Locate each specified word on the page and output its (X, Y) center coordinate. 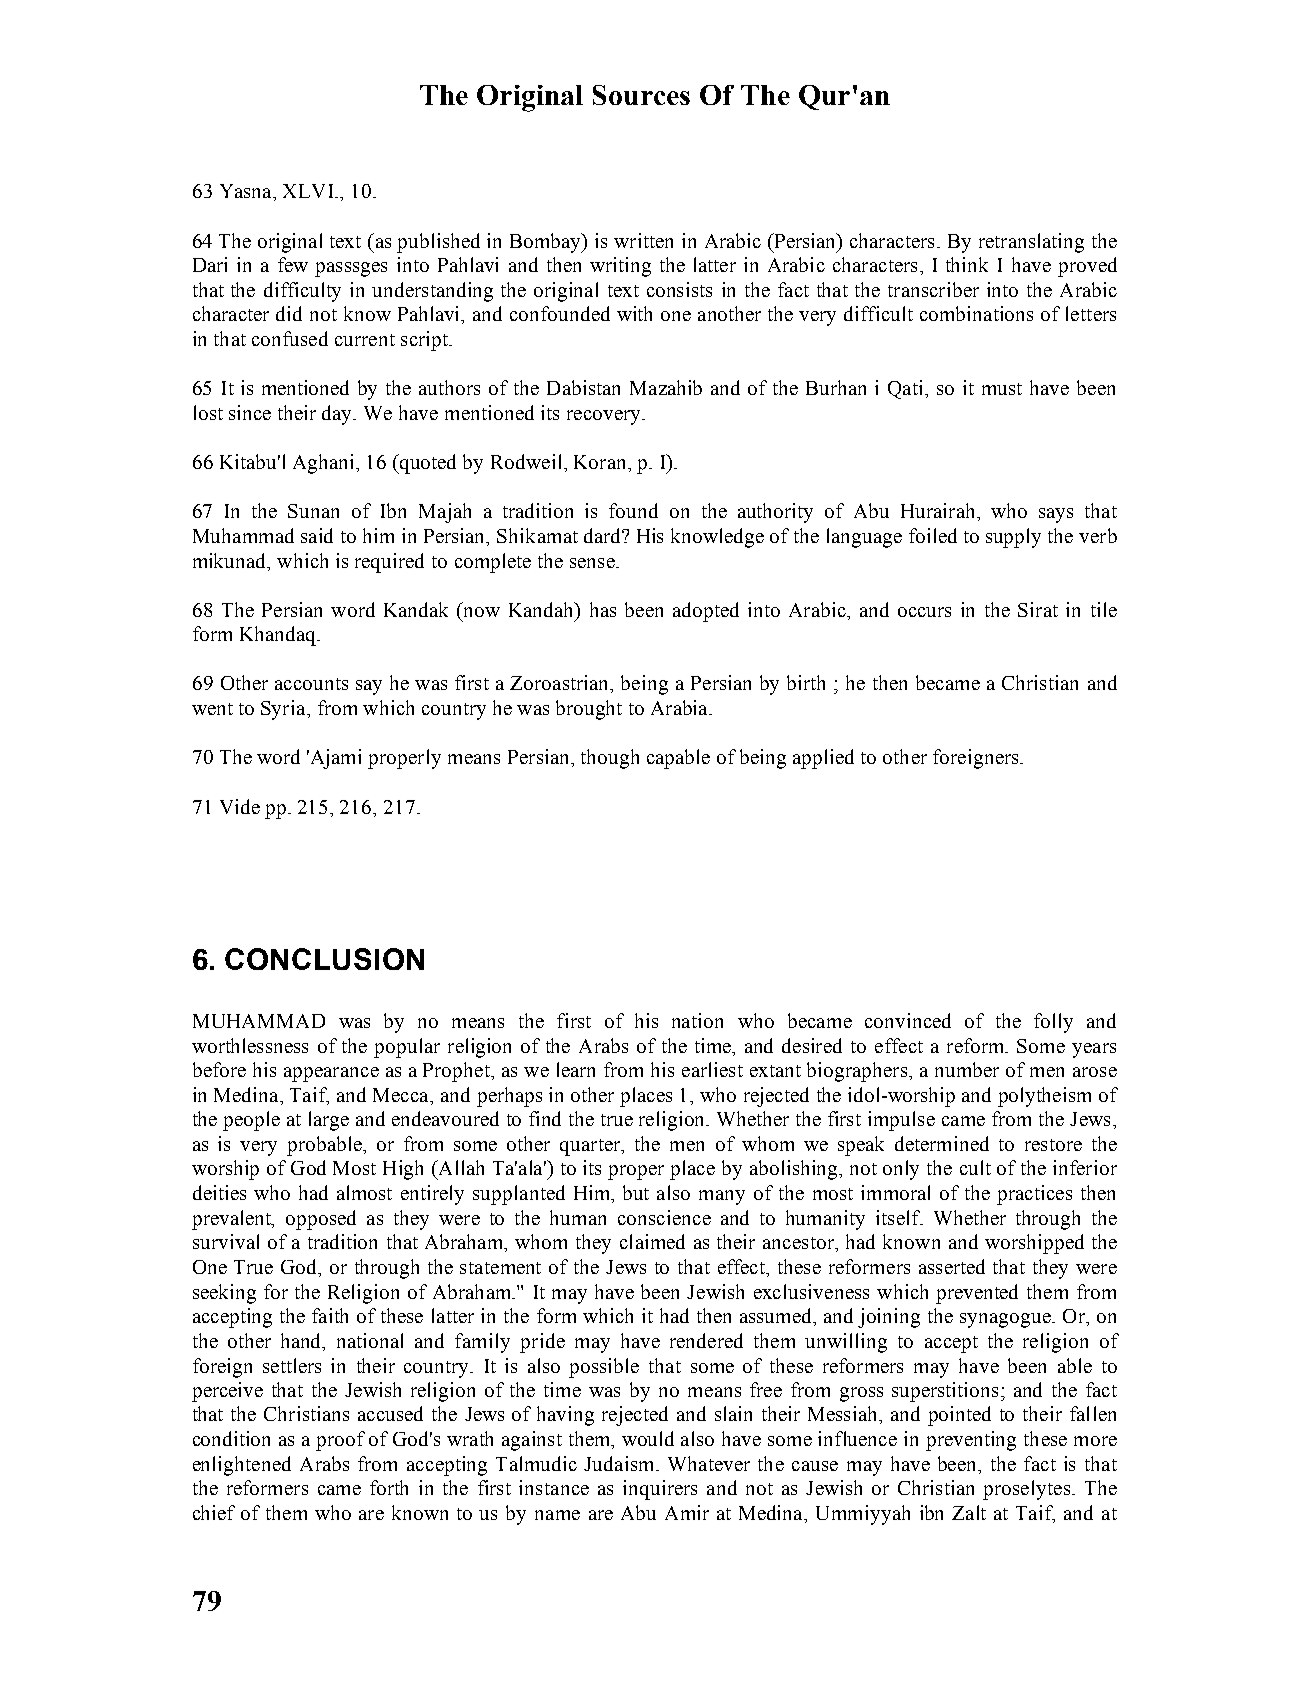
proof (340, 1441)
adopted (706, 612)
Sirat (1038, 609)
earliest (712, 1069)
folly (1053, 1023)
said (317, 535)
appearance (331, 1074)
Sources (641, 95)
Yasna (247, 191)
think (967, 264)
